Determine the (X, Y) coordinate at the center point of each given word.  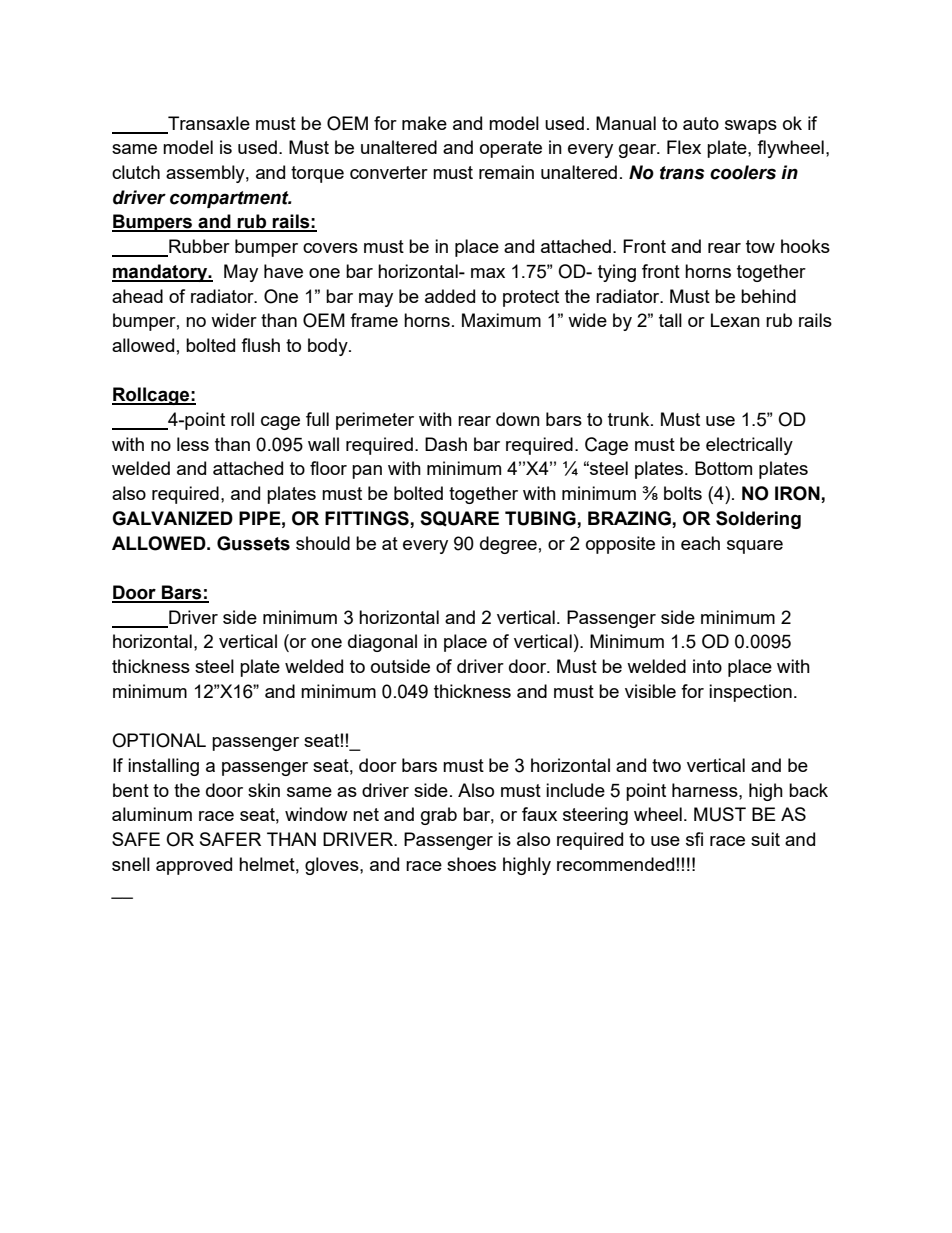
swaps (751, 127)
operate (511, 149)
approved (194, 866)
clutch (136, 172)
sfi (694, 839)
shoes (471, 864)
